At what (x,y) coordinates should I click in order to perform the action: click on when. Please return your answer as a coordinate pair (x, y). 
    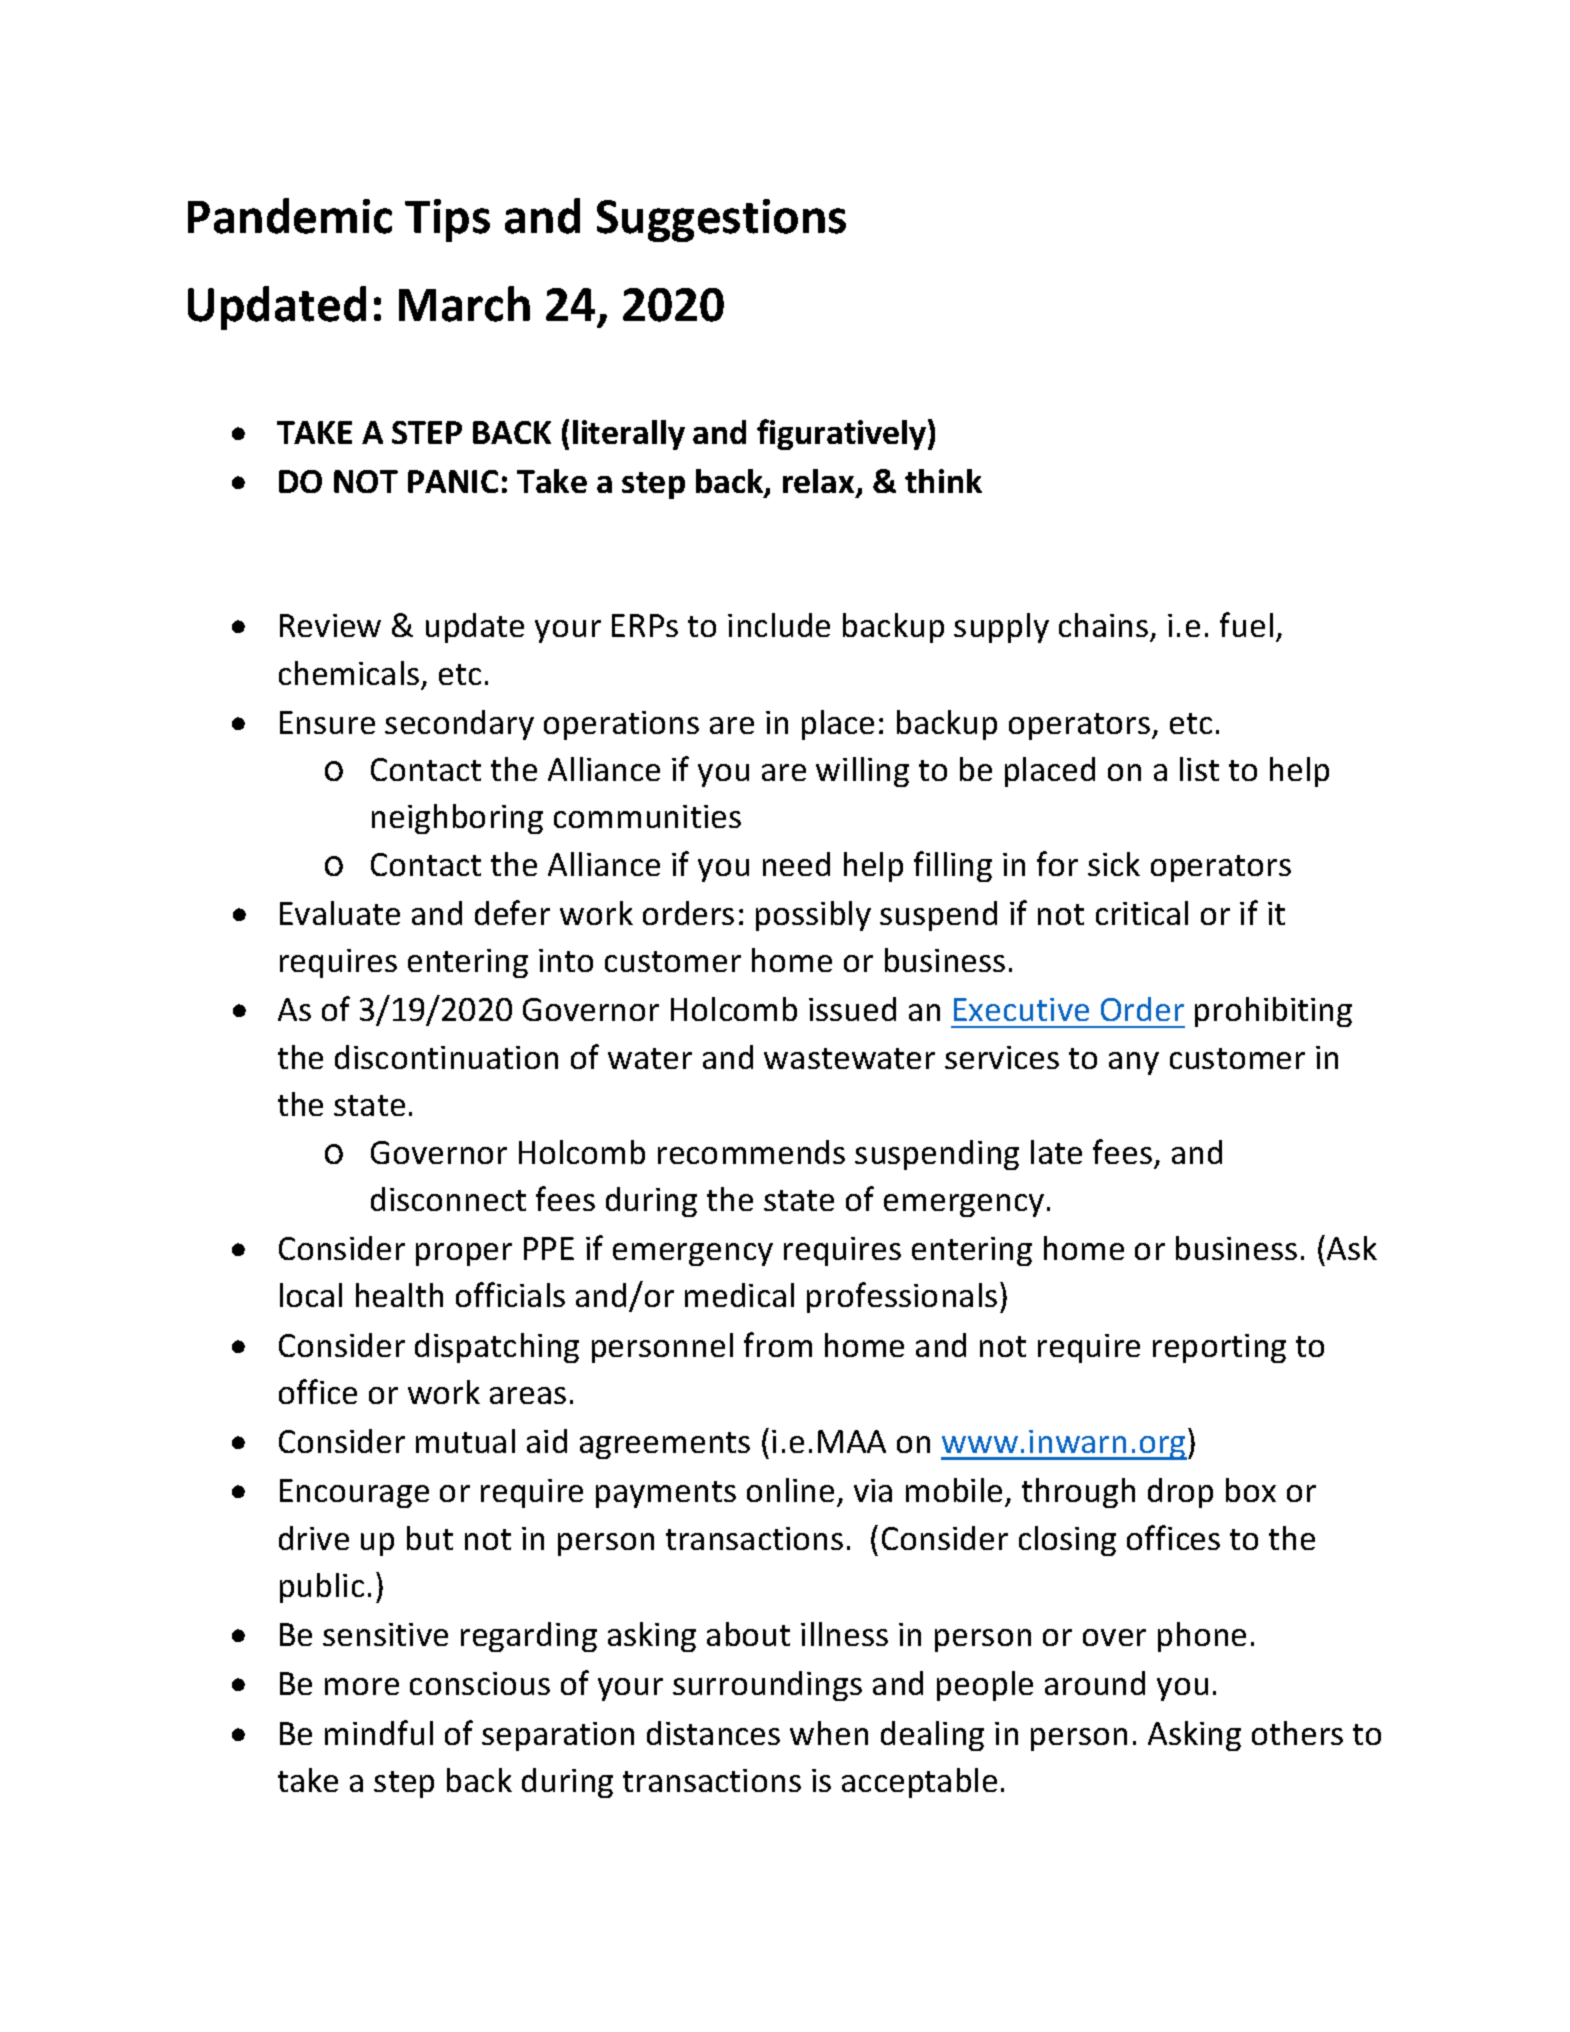
    Looking at the image, I should click on (829, 1733).
